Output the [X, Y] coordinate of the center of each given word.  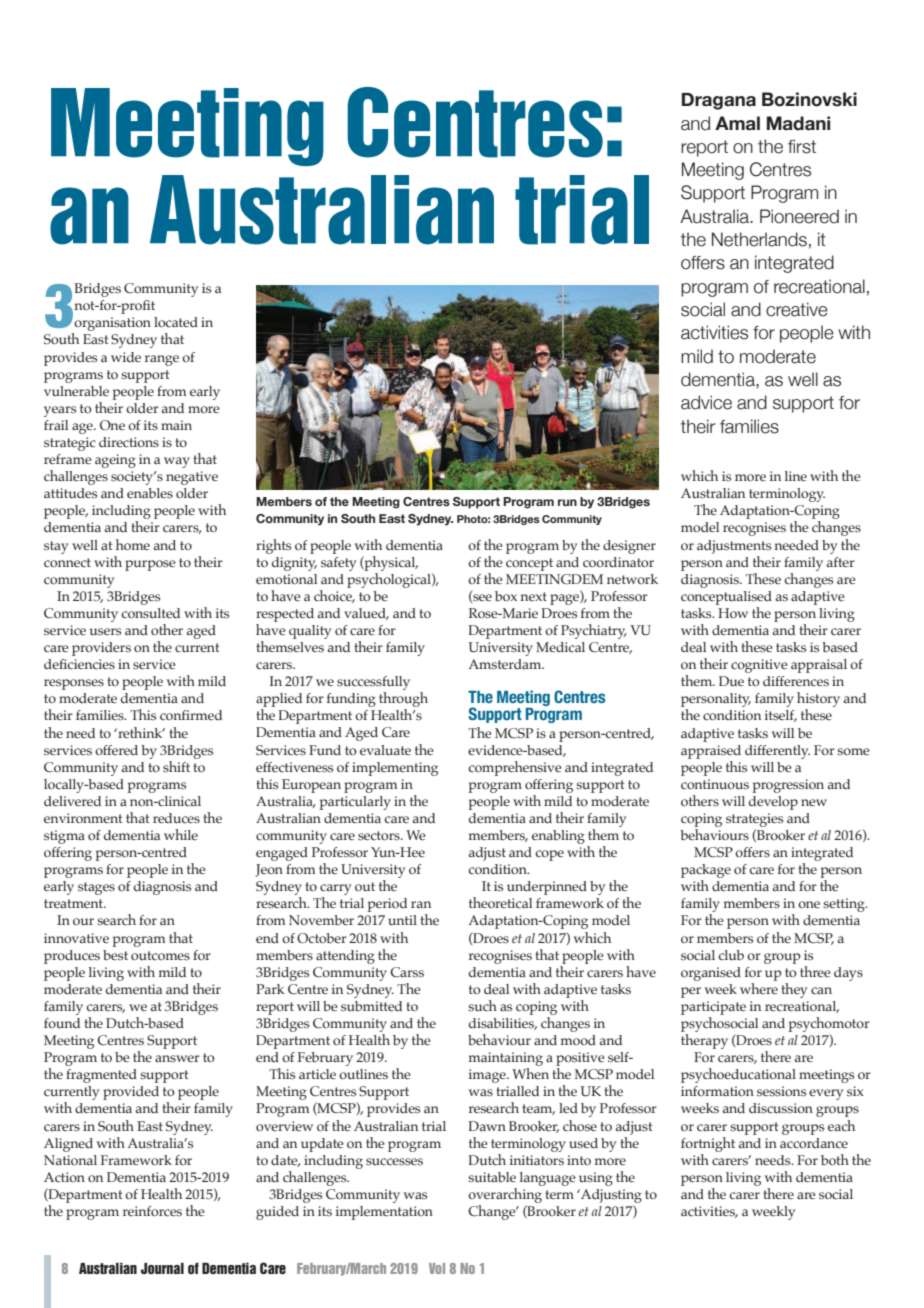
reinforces [152, 1211]
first [802, 146]
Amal [737, 123]
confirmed [191, 715]
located [176, 322]
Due [731, 681]
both [835, 1159]
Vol [437, 1268]
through [403, 701]
